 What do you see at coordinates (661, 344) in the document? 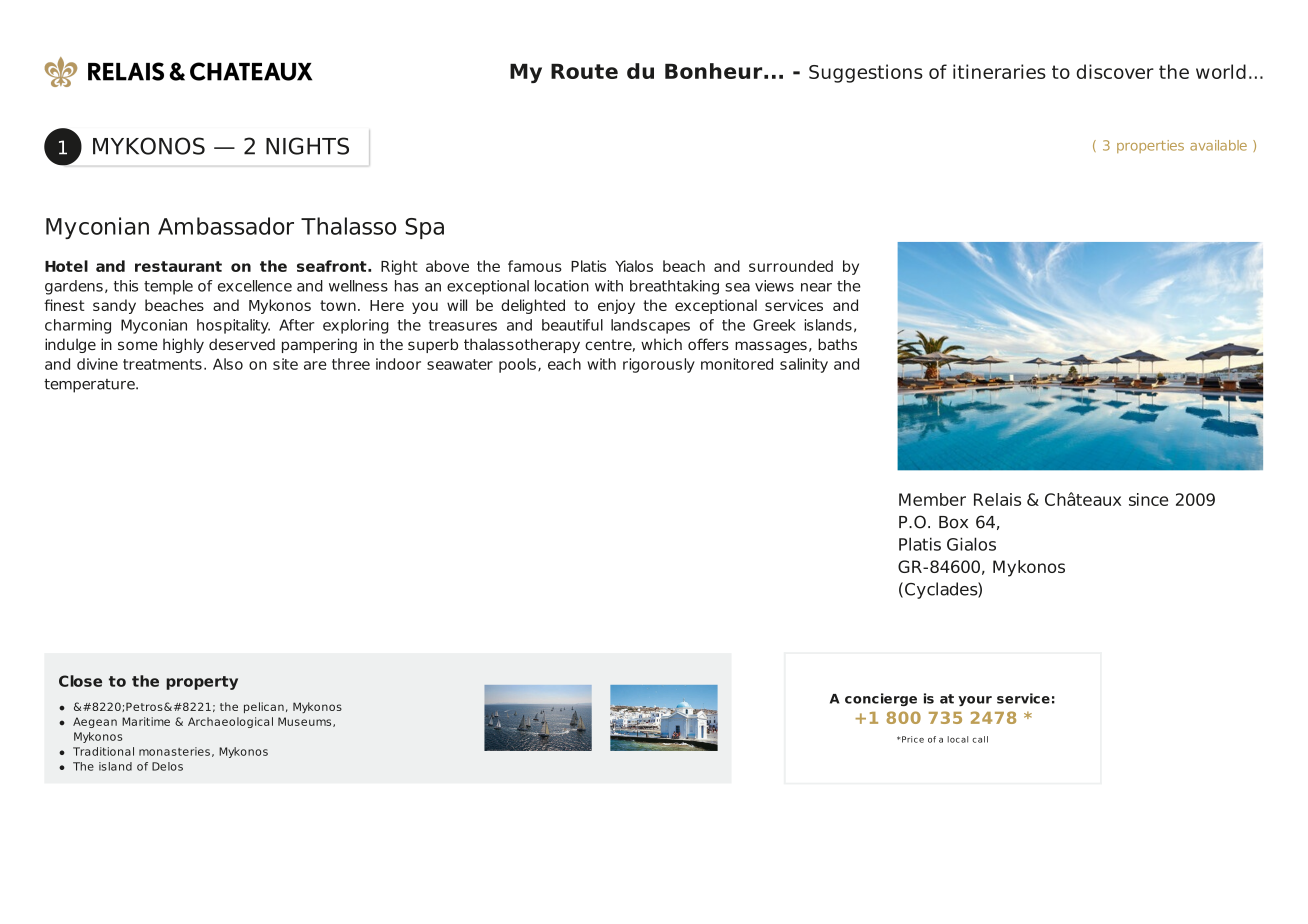
I see `which` at bounding box center [661, 344].
